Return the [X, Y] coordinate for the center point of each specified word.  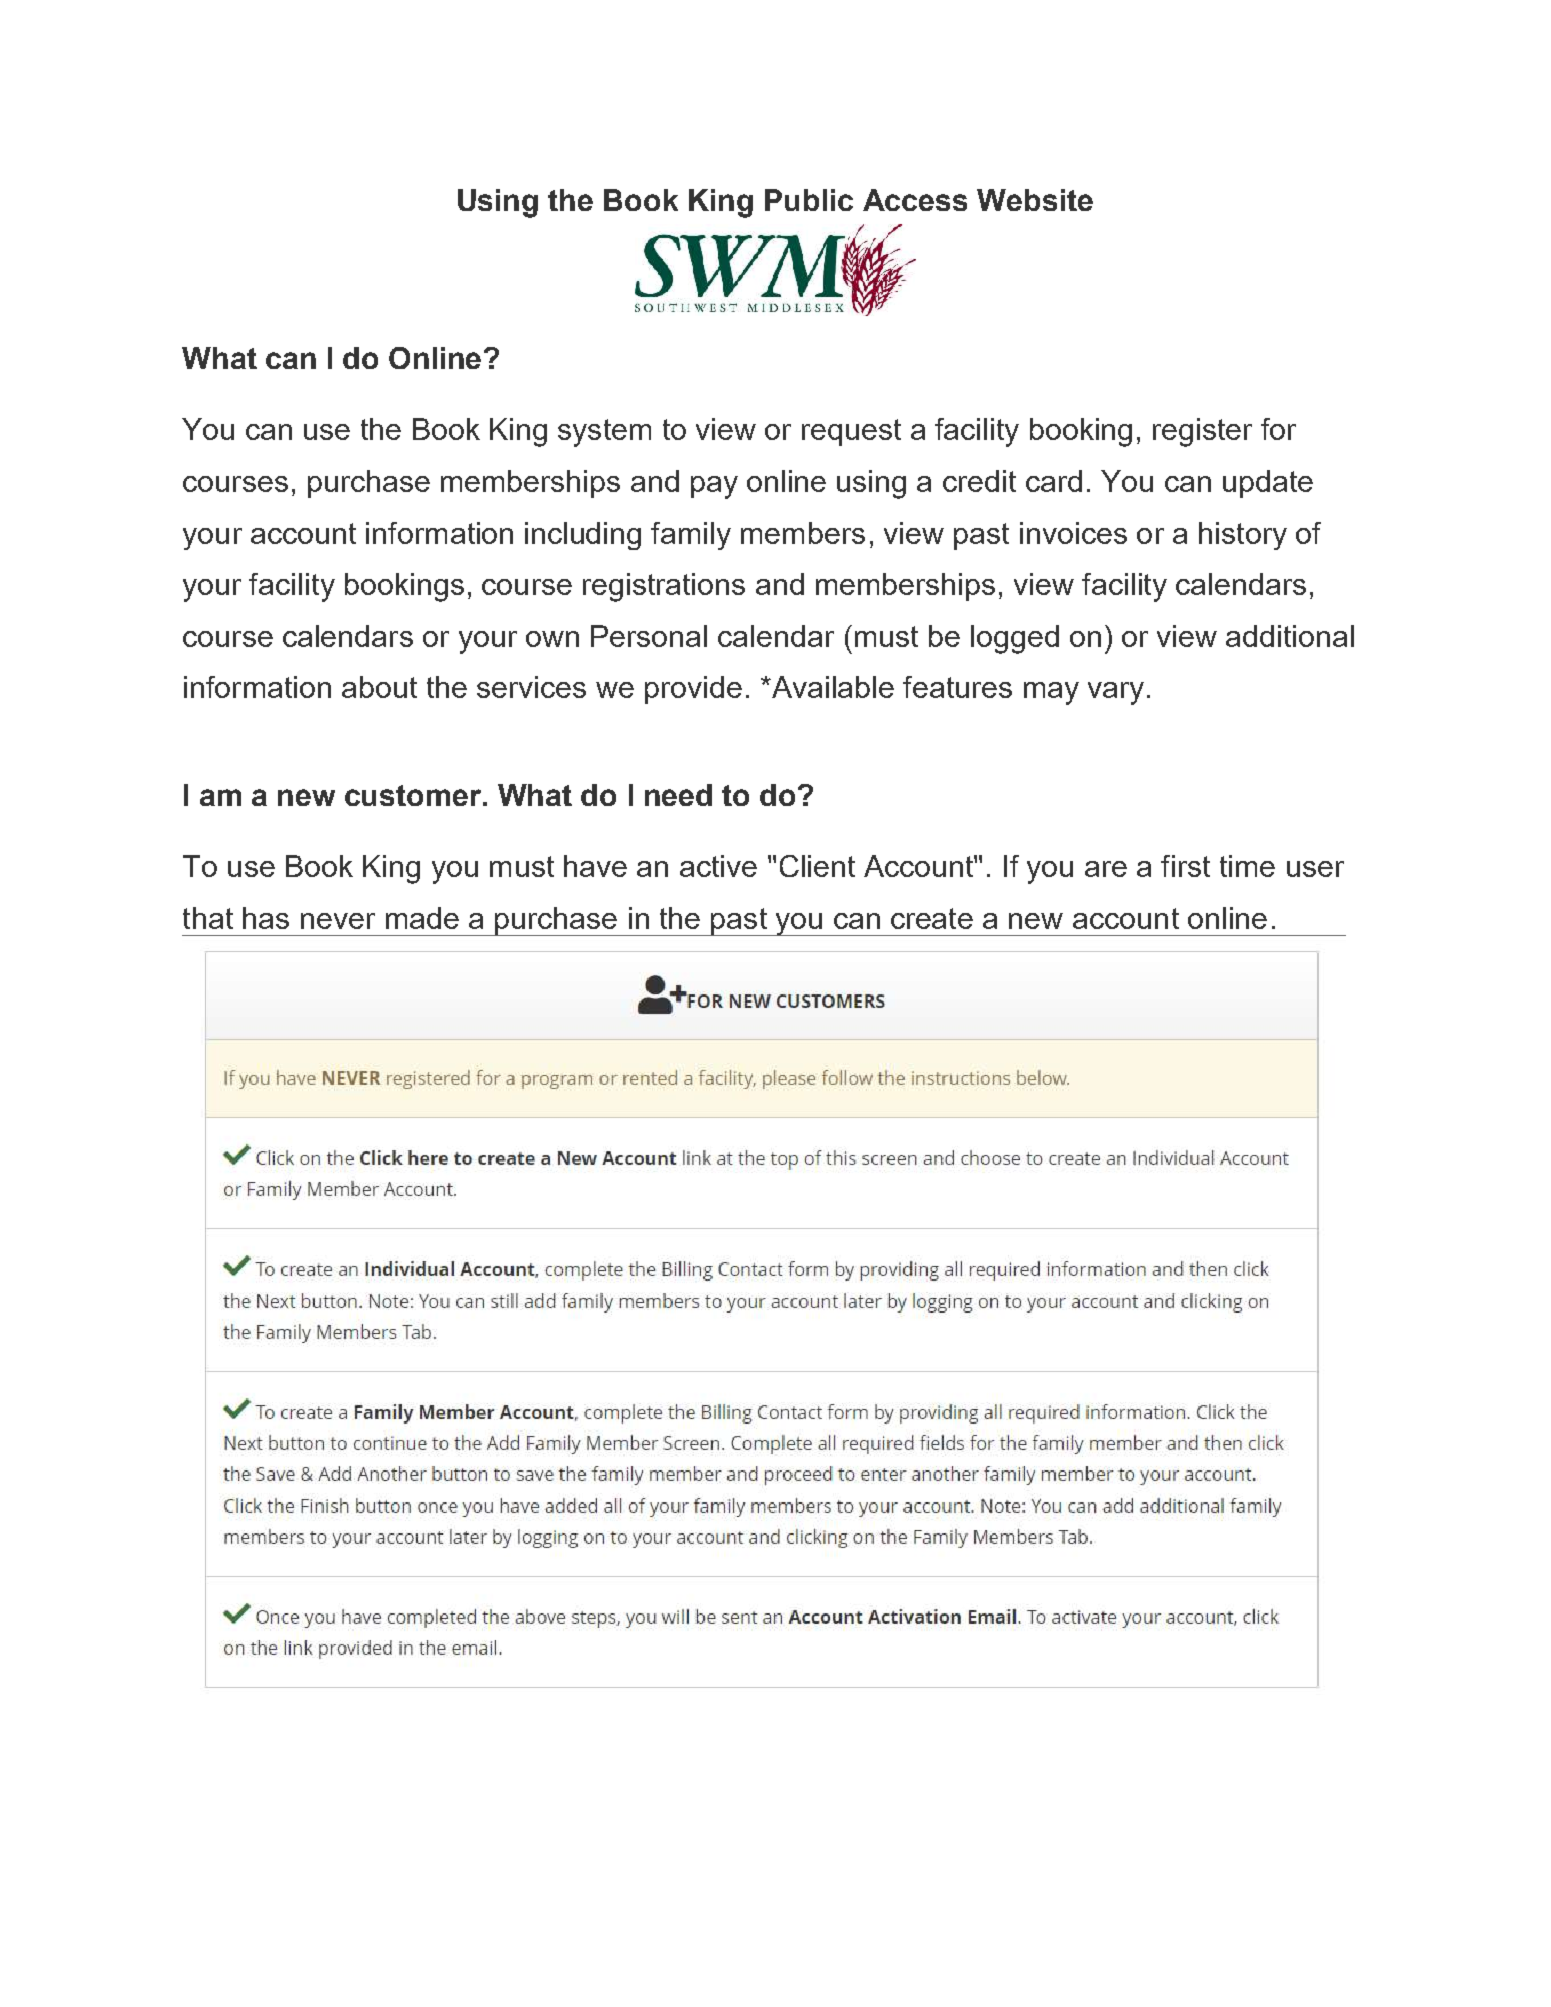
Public [809, 200]
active [718, 866]
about [379, 687]
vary [1116, 693]
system [604, 433]
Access [915, 200]
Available [831, 687]
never [338, 921]
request [851, 432]
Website [1035, 200]
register [1202, 432]
